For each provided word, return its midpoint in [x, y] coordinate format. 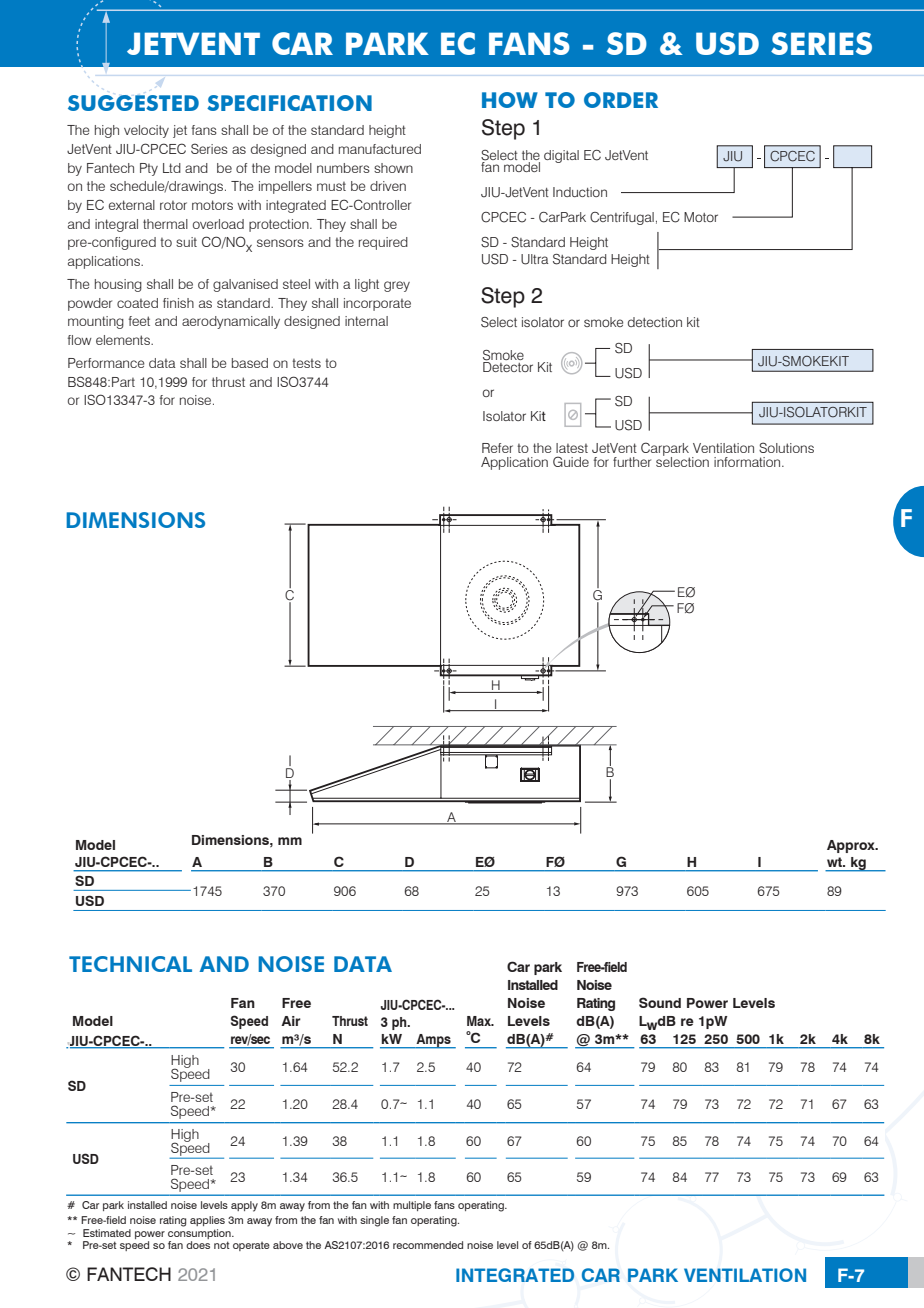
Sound [660, 1002]
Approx [852, 846]
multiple [412, 1206]
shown [393, 168]
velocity [146, 131]
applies [207, 1221]
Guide [571, 461]
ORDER [621, 100]
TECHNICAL [130, 964]
